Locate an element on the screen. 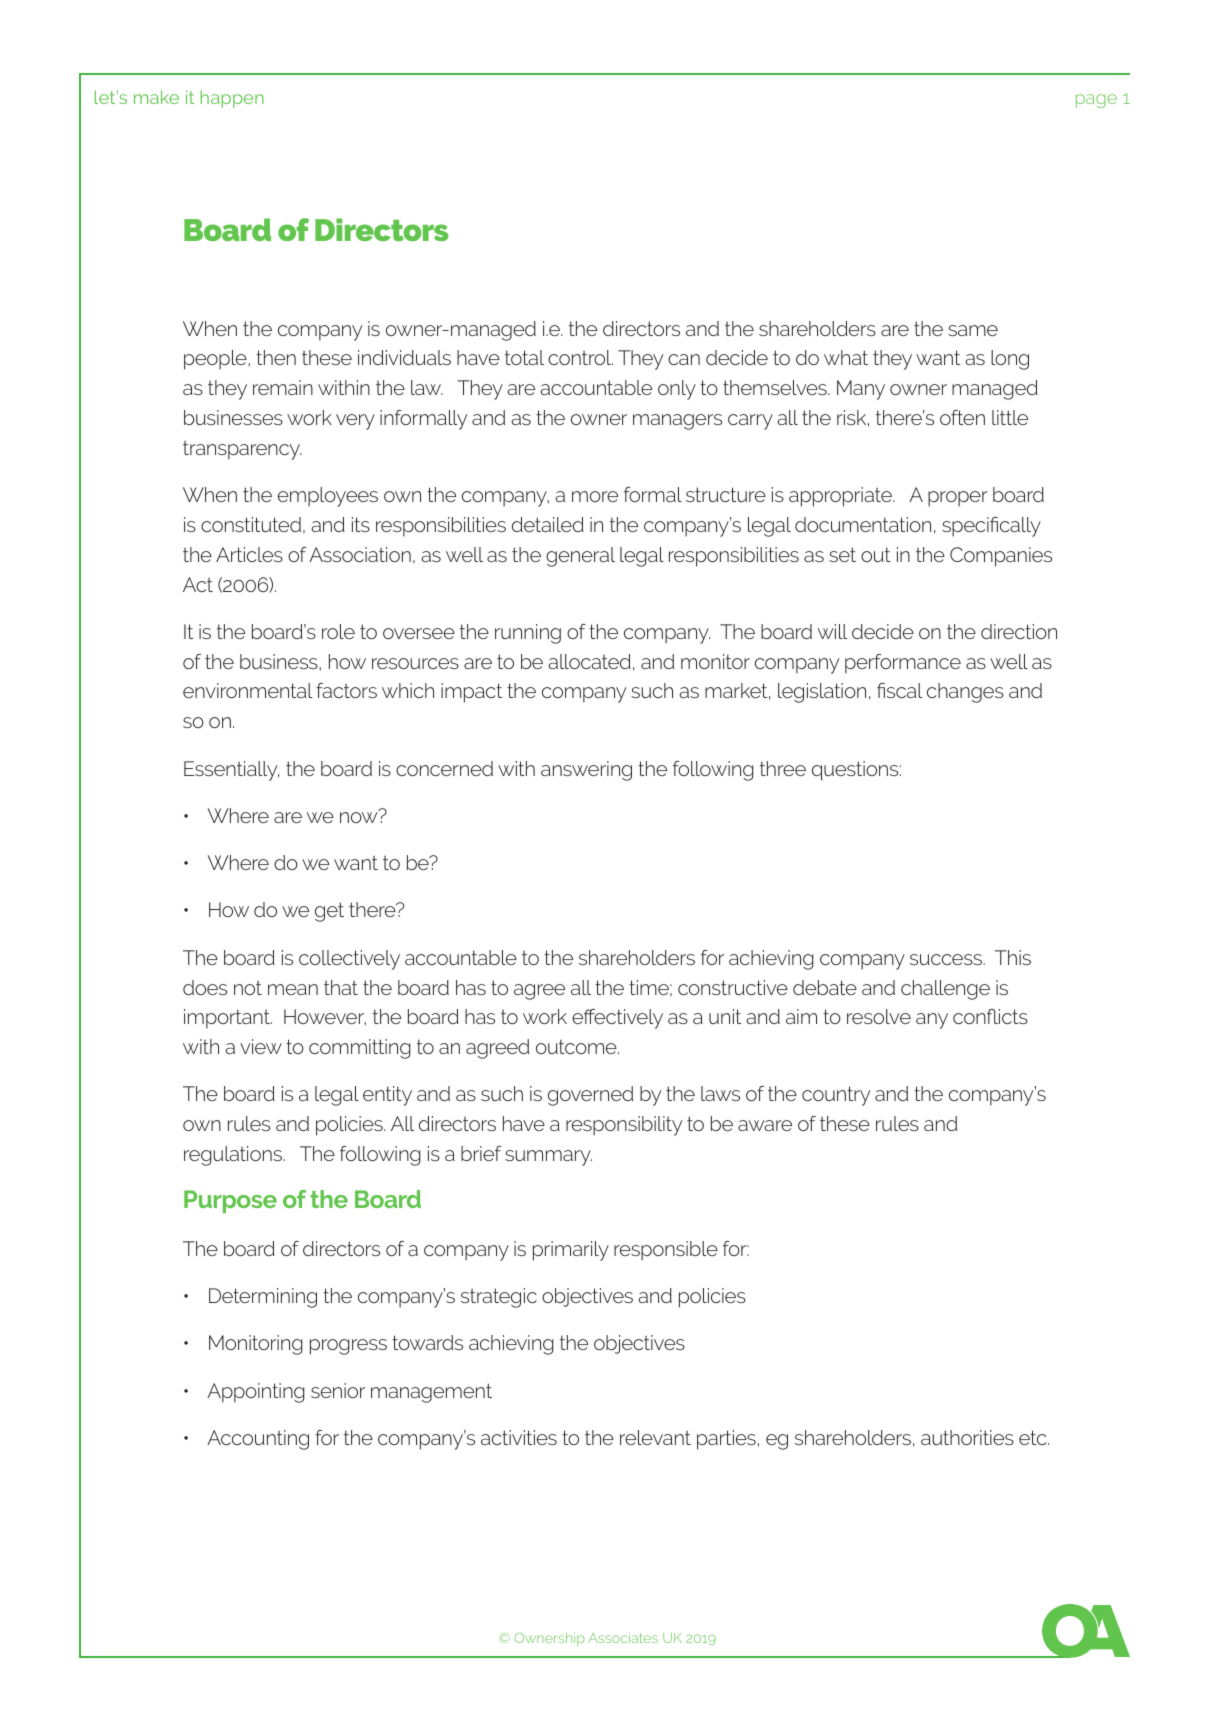 This screenshot has width=1224, height=1731. control is located at coordinates (580, 357).
